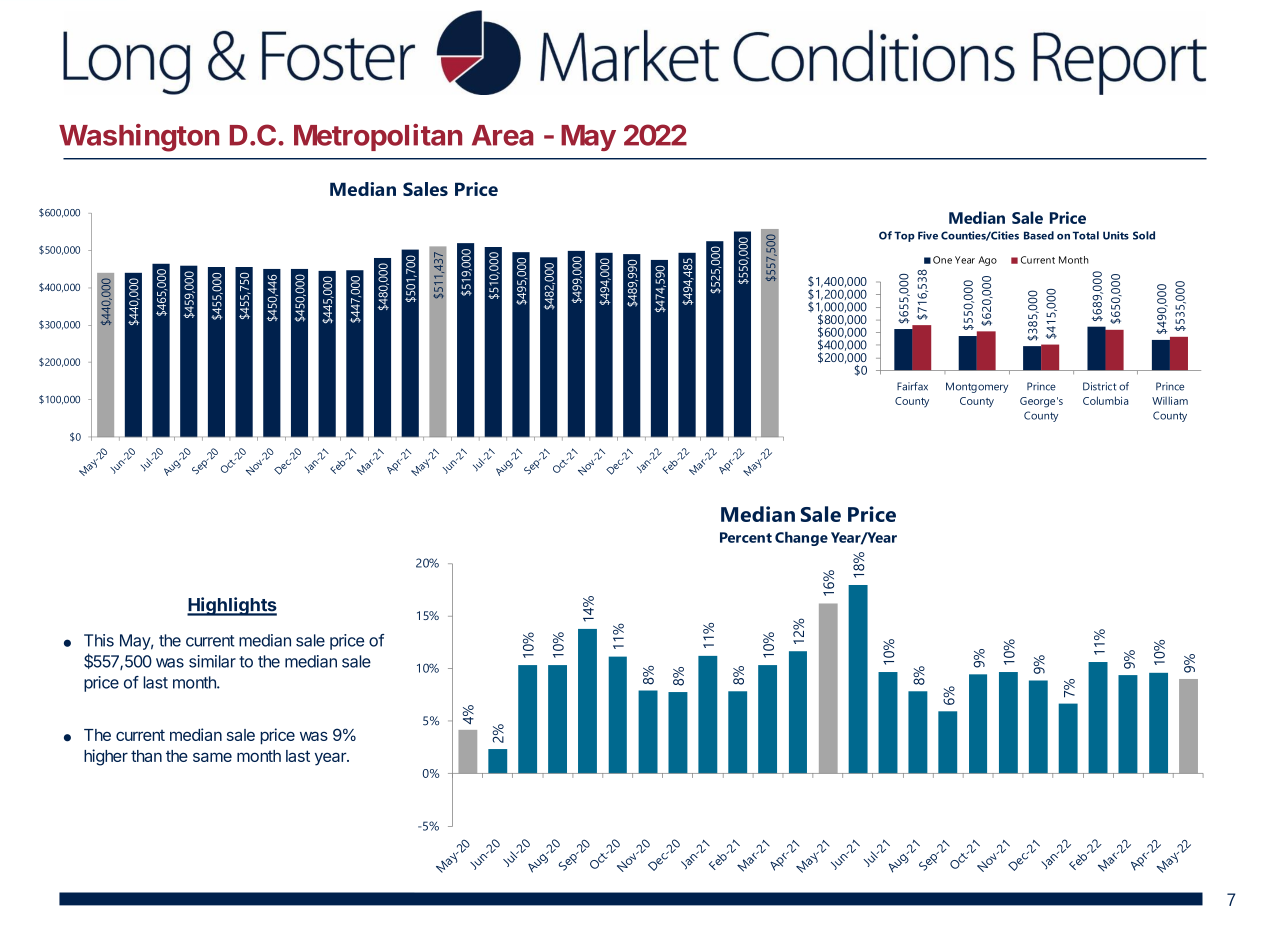 The image size is (1270, 952). What do you see at coordinates (746, 537) in the screenshot?
I see `Percent` at bounding box center [746, 537].
